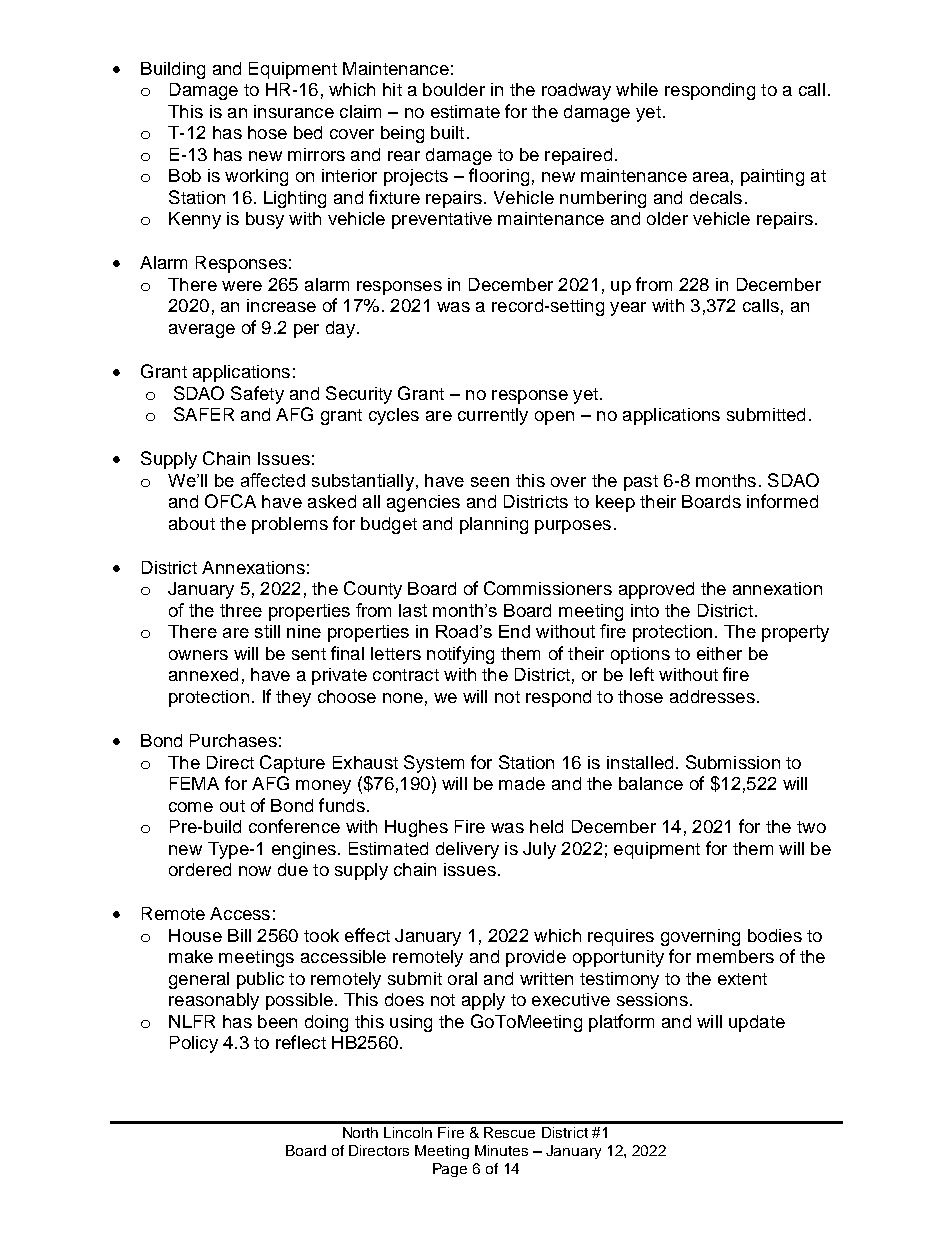  Describe the element at coordinates (772, 177) in the page. I see `painting` at that location.
